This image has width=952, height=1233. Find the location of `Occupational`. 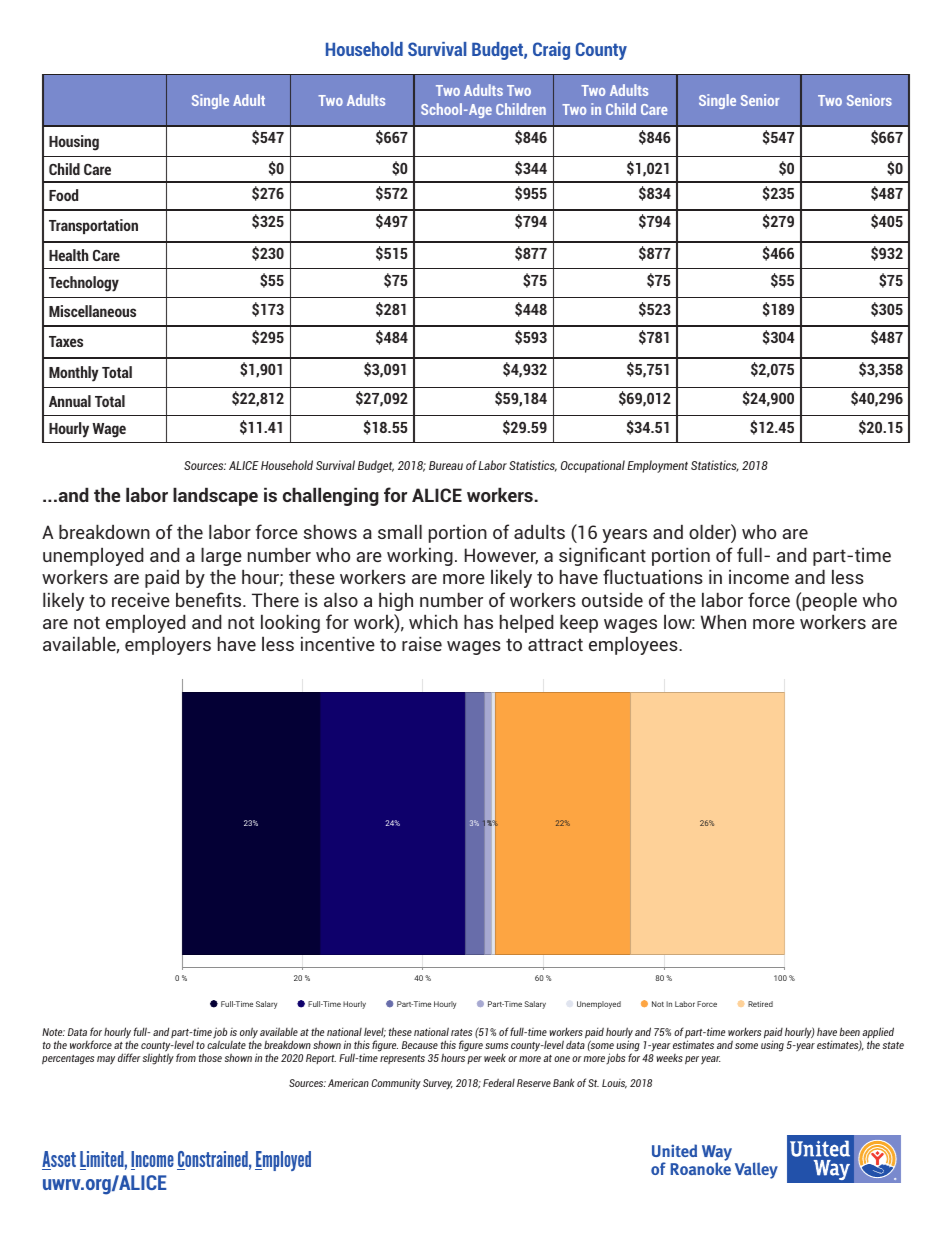

Occupational is located at coordinates (593, 466).
